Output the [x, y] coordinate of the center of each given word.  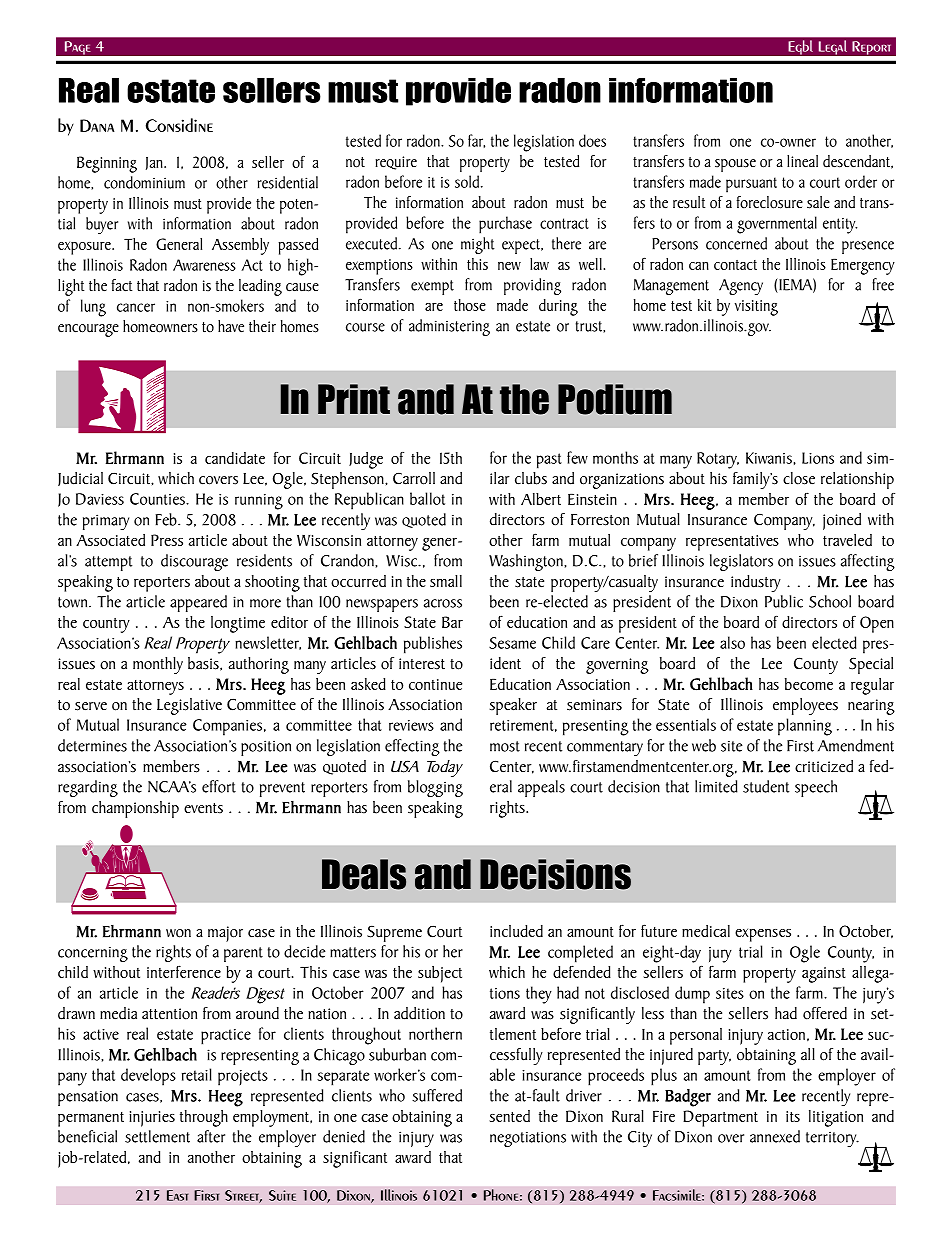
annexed [775, 1136]
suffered [437, 1095]
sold [468, 181]
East [177, 1195]
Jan [155, 163]
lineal [802, 161]
